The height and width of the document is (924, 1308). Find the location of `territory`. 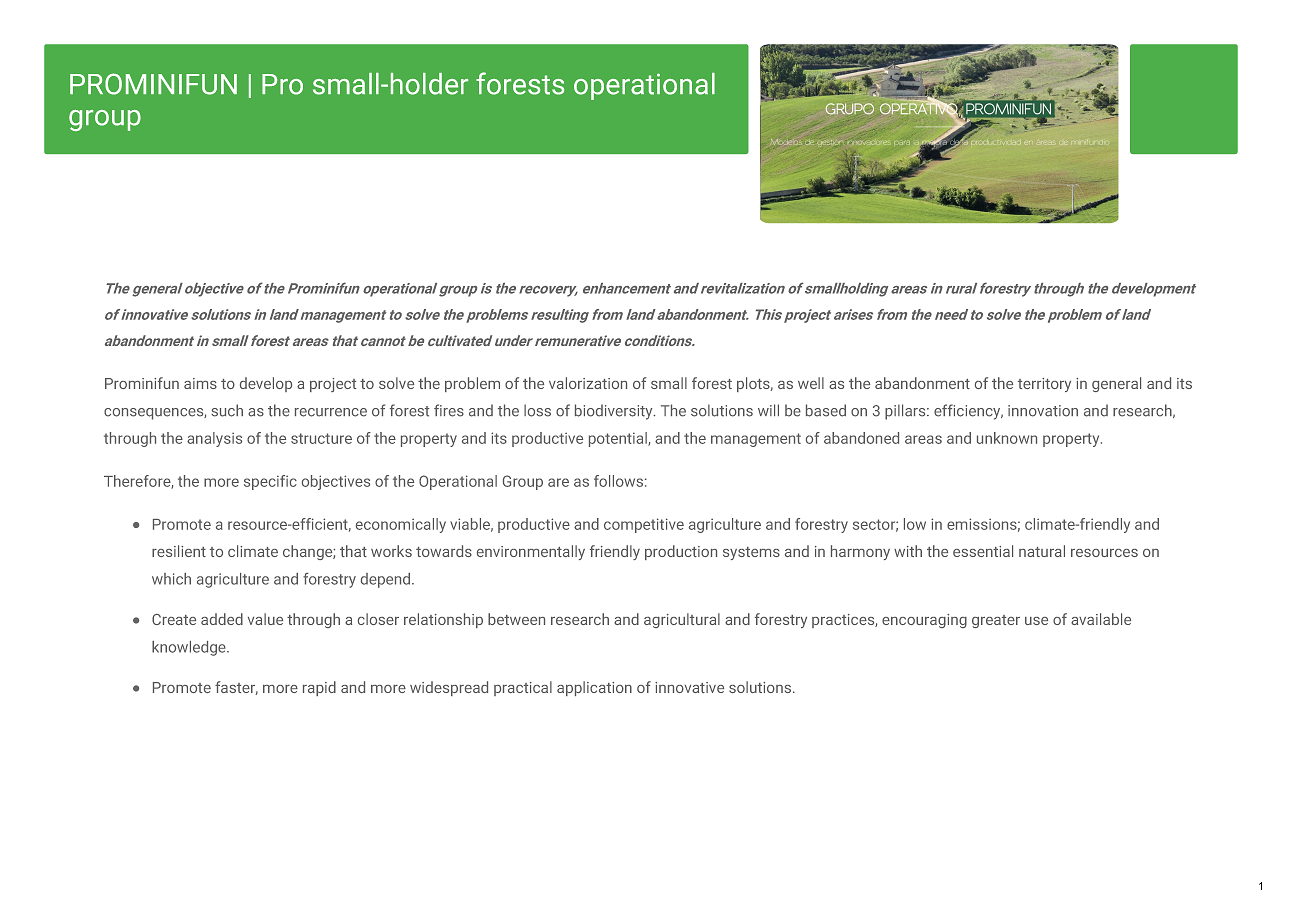

territory is located at coordinates (1044, 385).
